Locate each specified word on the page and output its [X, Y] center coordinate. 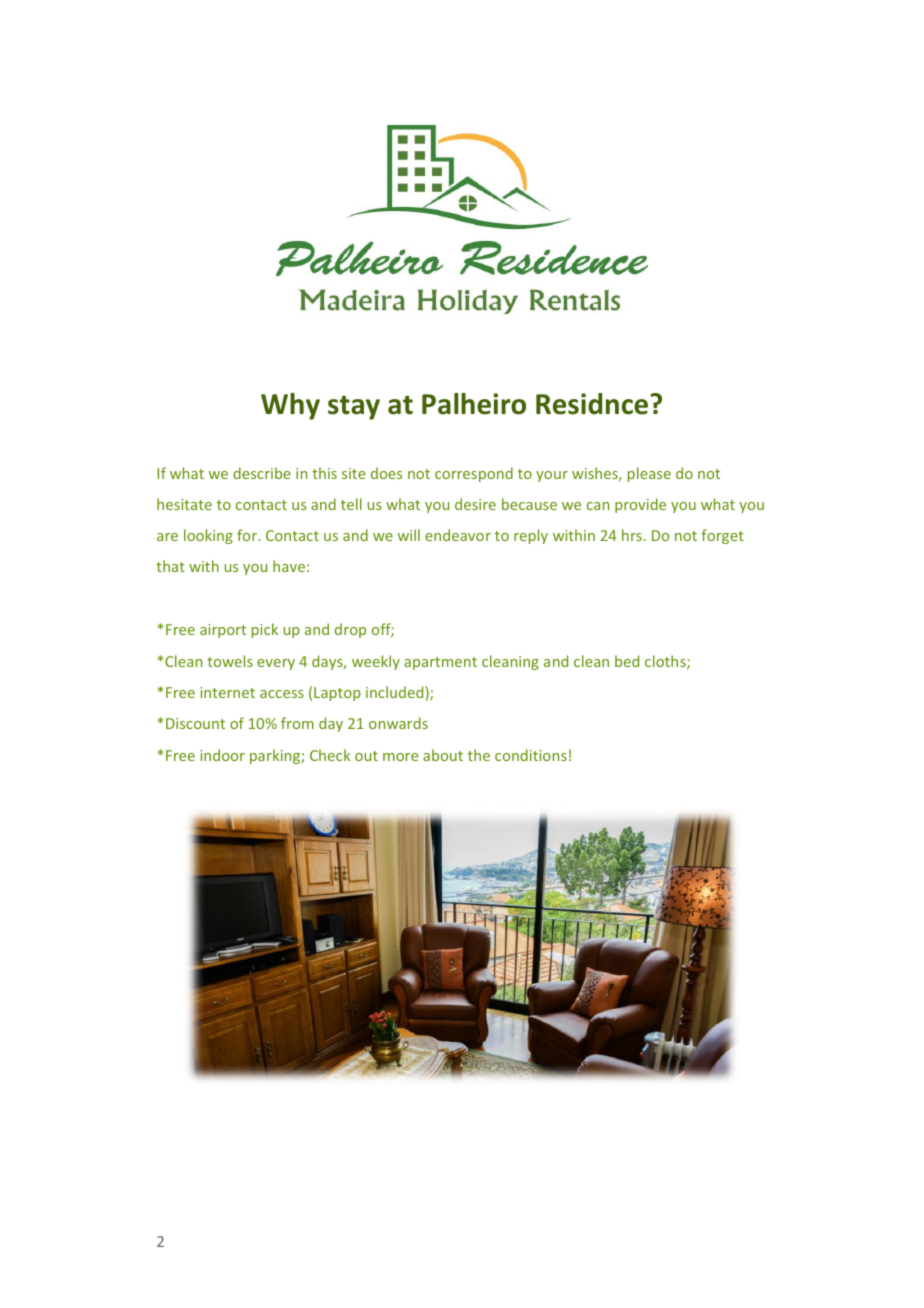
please [649, 474]
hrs [632, 535]
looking [208, 536]
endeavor [458, 535]
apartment [440, 663]
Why [290, 406]
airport [223, 631]
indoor [222, 755]
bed [627, 661]
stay [354, 408]
